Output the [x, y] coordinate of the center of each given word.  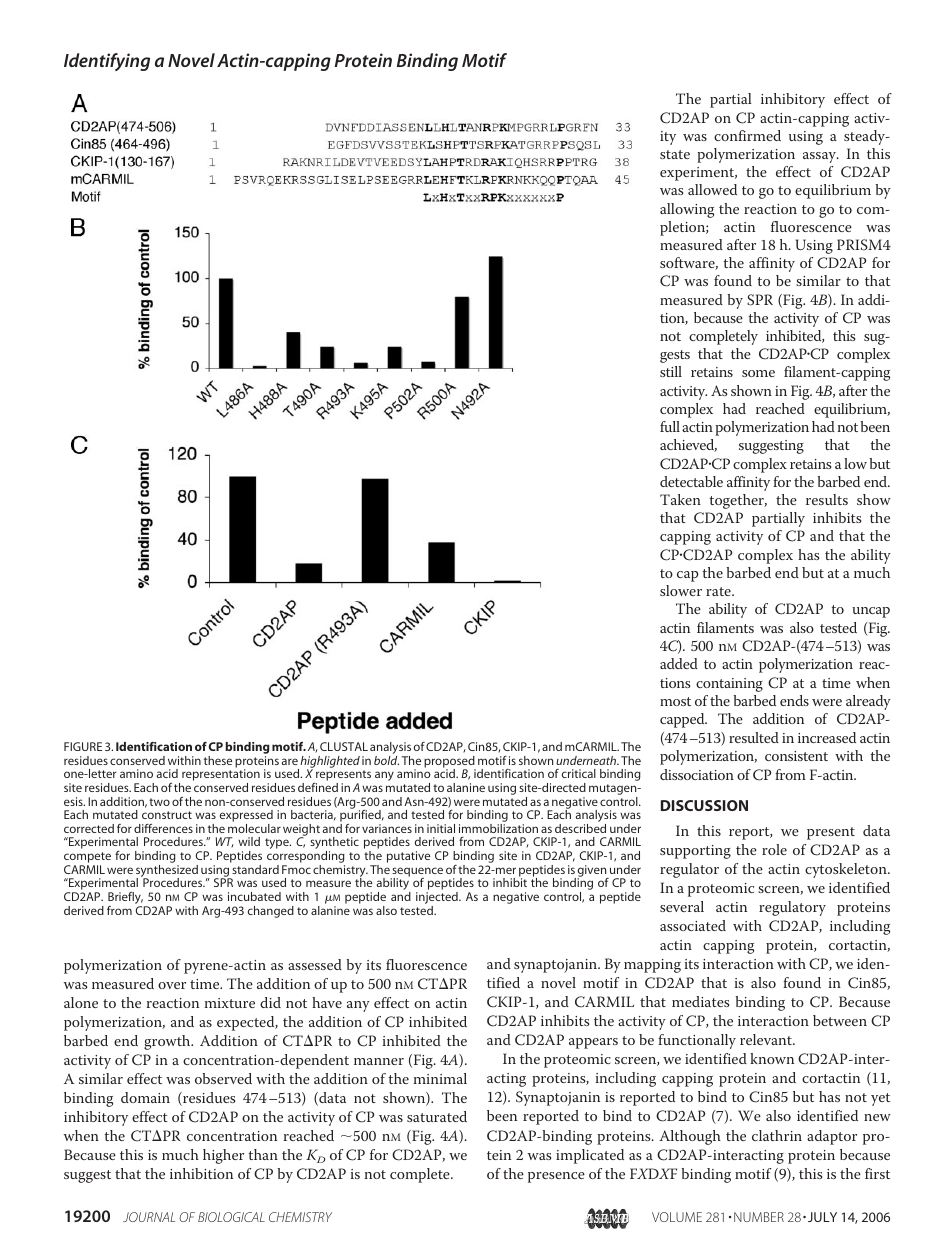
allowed [712, 189]
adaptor [832, 1137]
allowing [687, 210]
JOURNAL [149, 1217]
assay [820, 157]
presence [556, 1177]
